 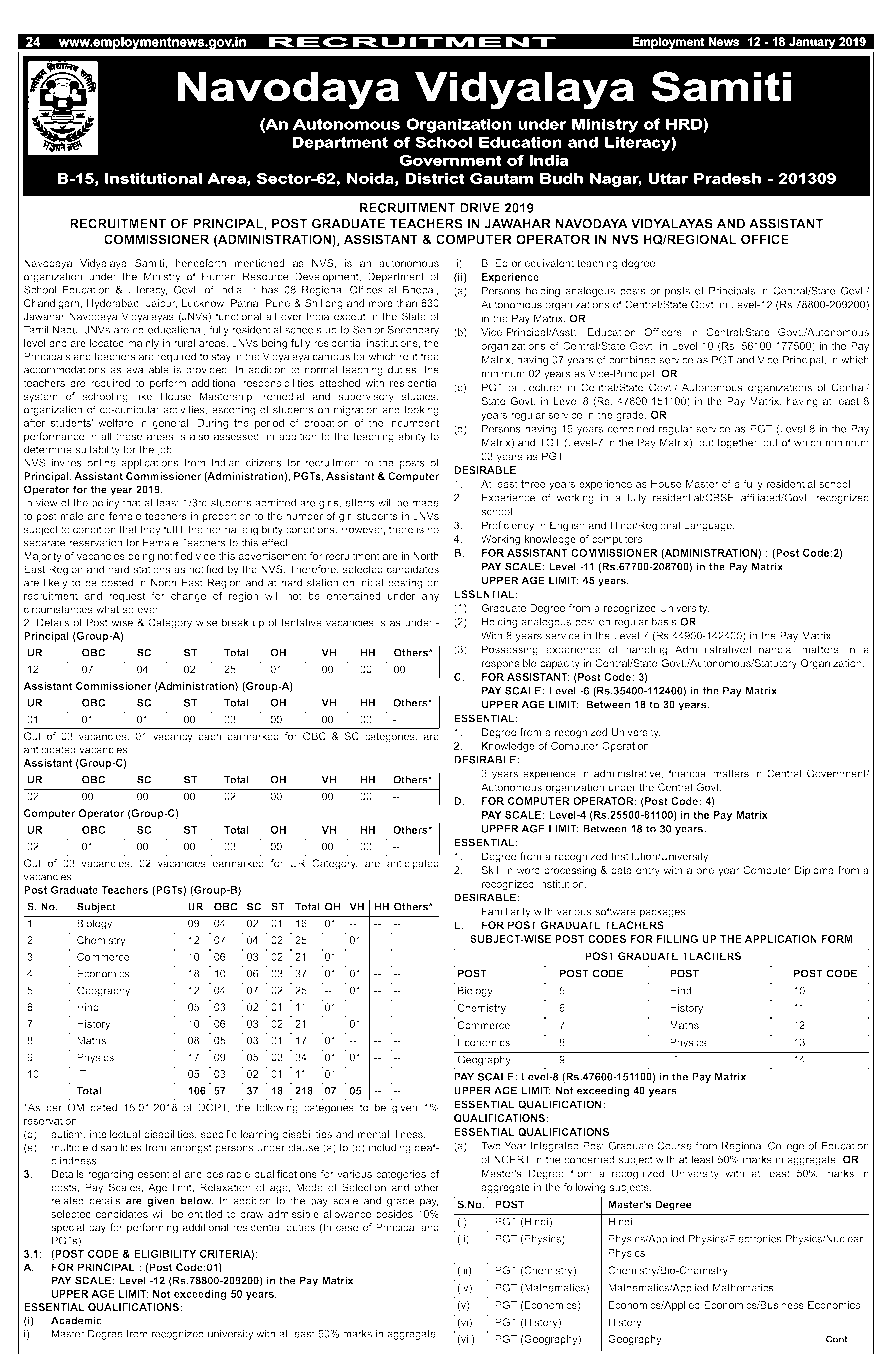 I want to click on Pradesh, so click(x=727, y=178).
